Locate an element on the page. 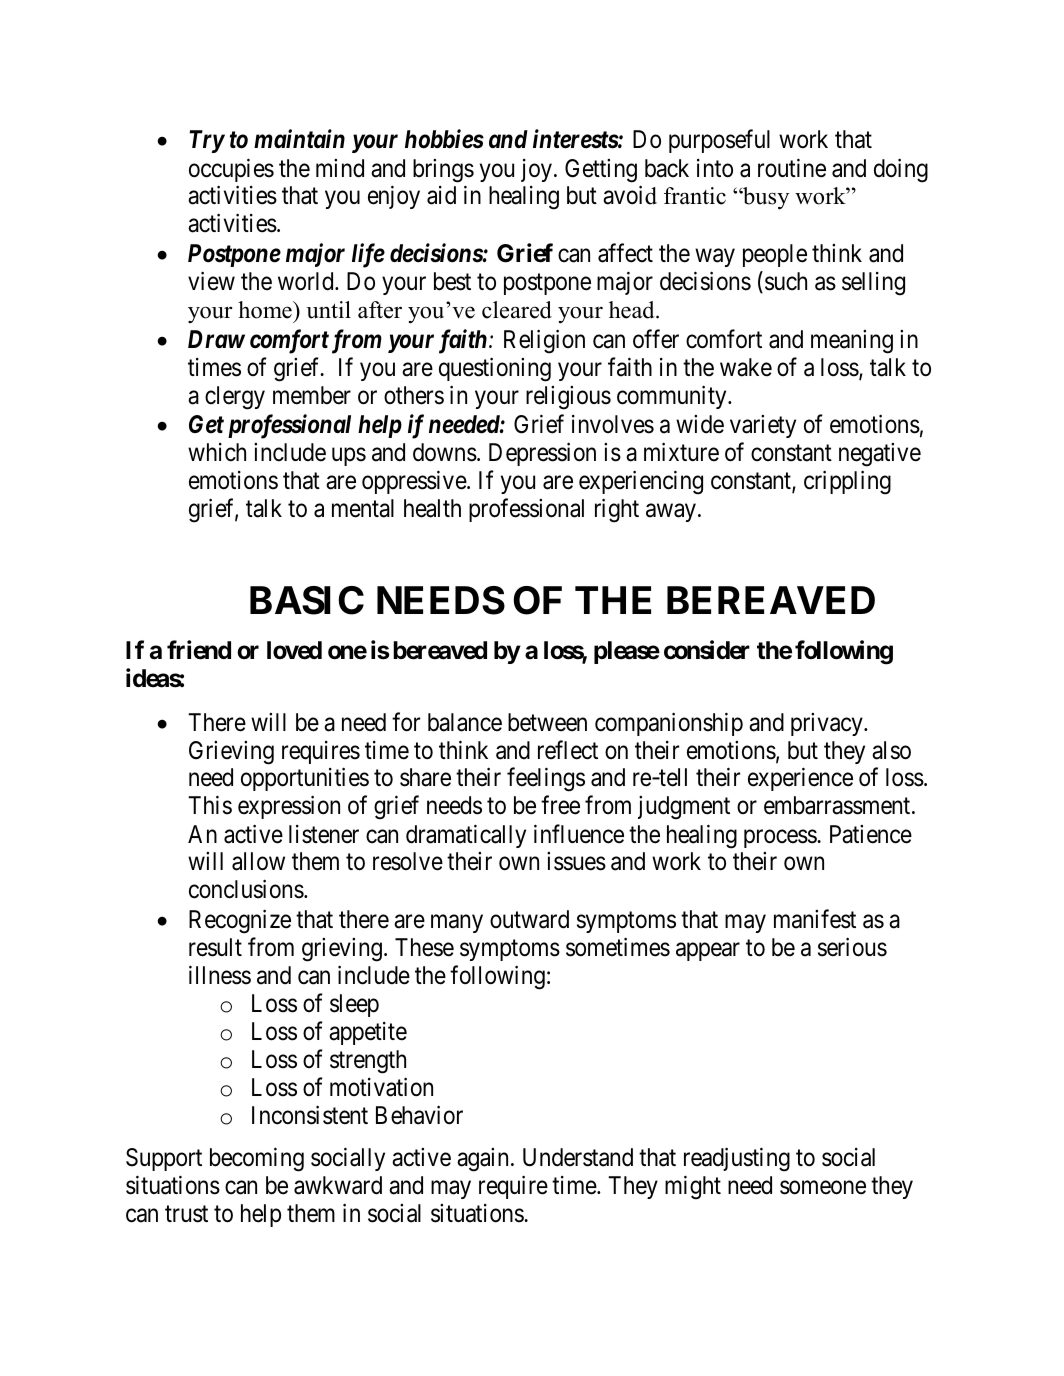 This page has width=1064, height=1376. becoming is located at coordinates (257, 1159).
